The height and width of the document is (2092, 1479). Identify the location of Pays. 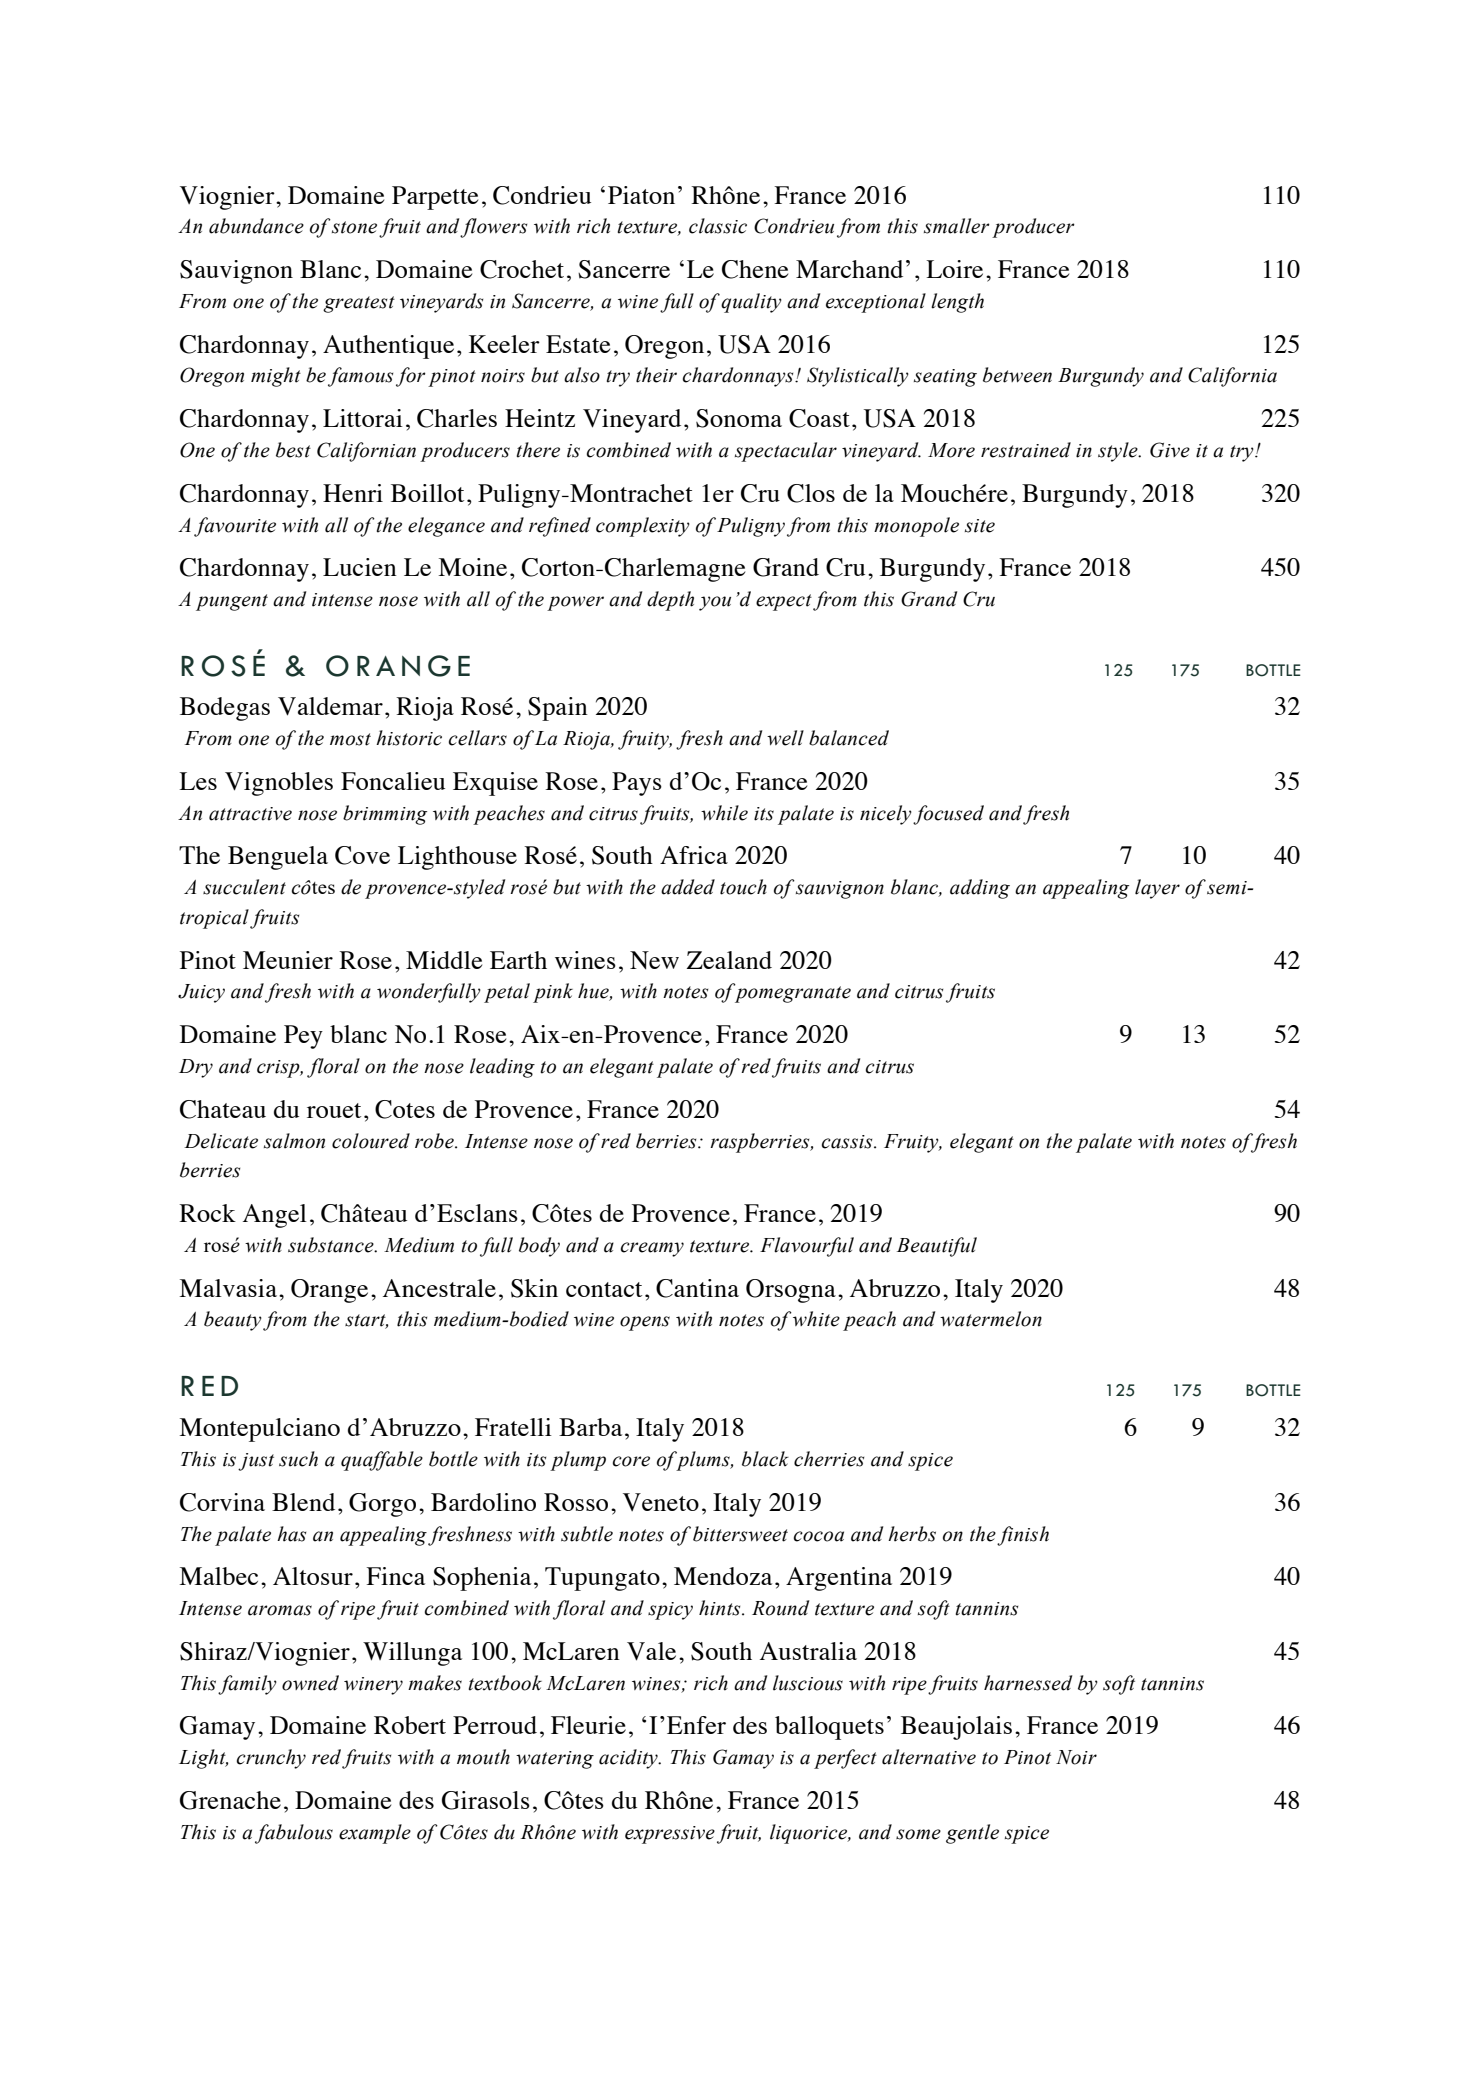
(637, 784).
